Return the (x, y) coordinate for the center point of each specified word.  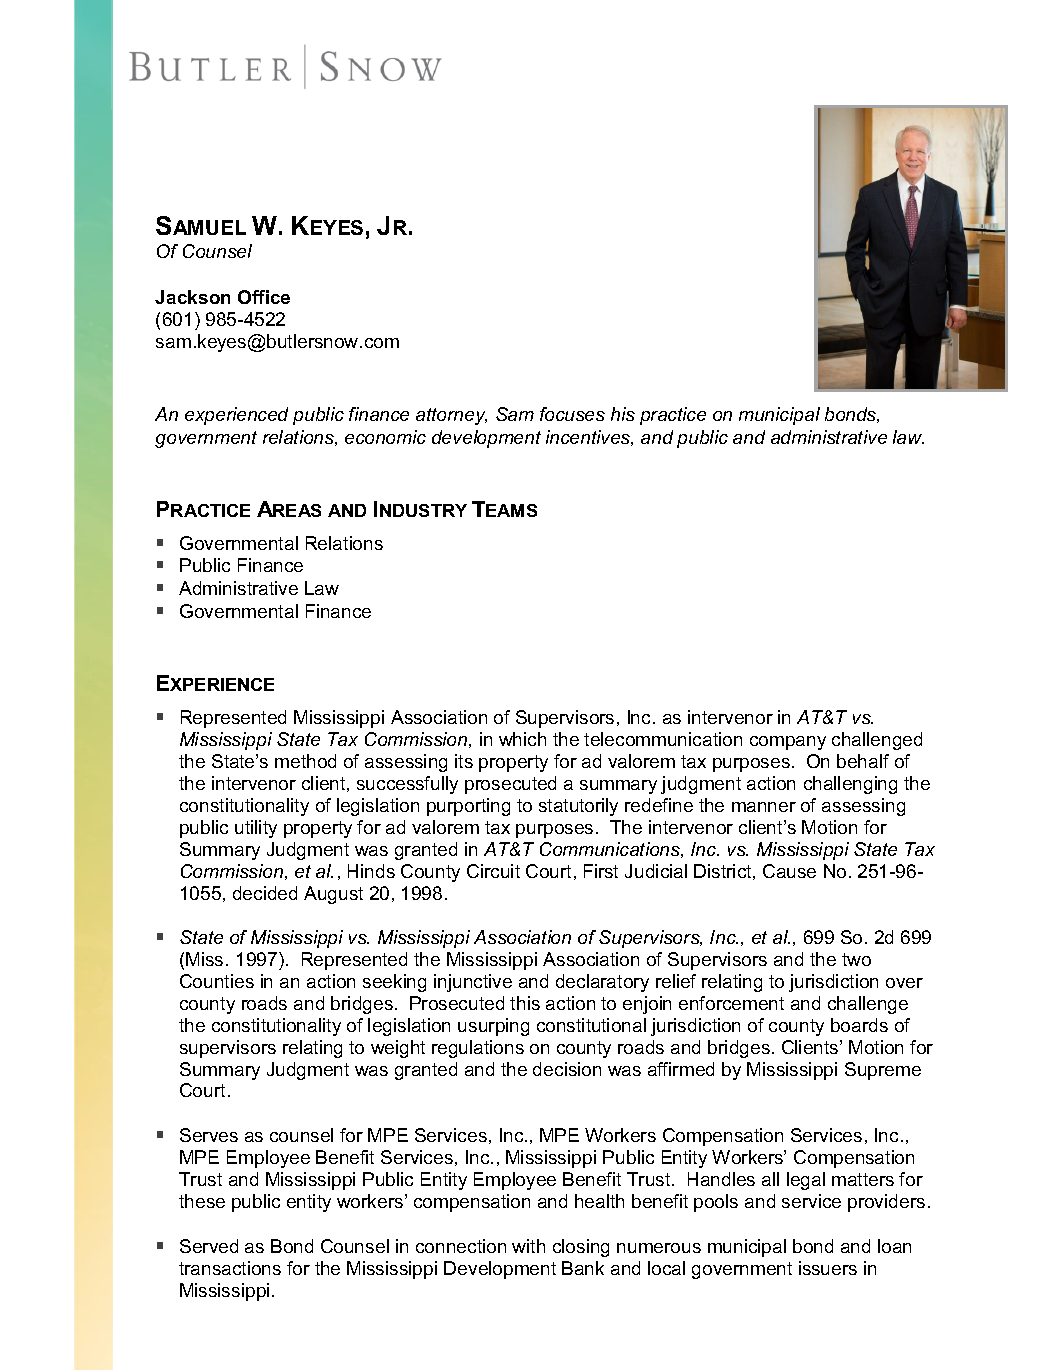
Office (264, 297)
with (528, 1246)
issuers (828, 1268)
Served (209, 1246)
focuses (572, 414)
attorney (451, 416)
